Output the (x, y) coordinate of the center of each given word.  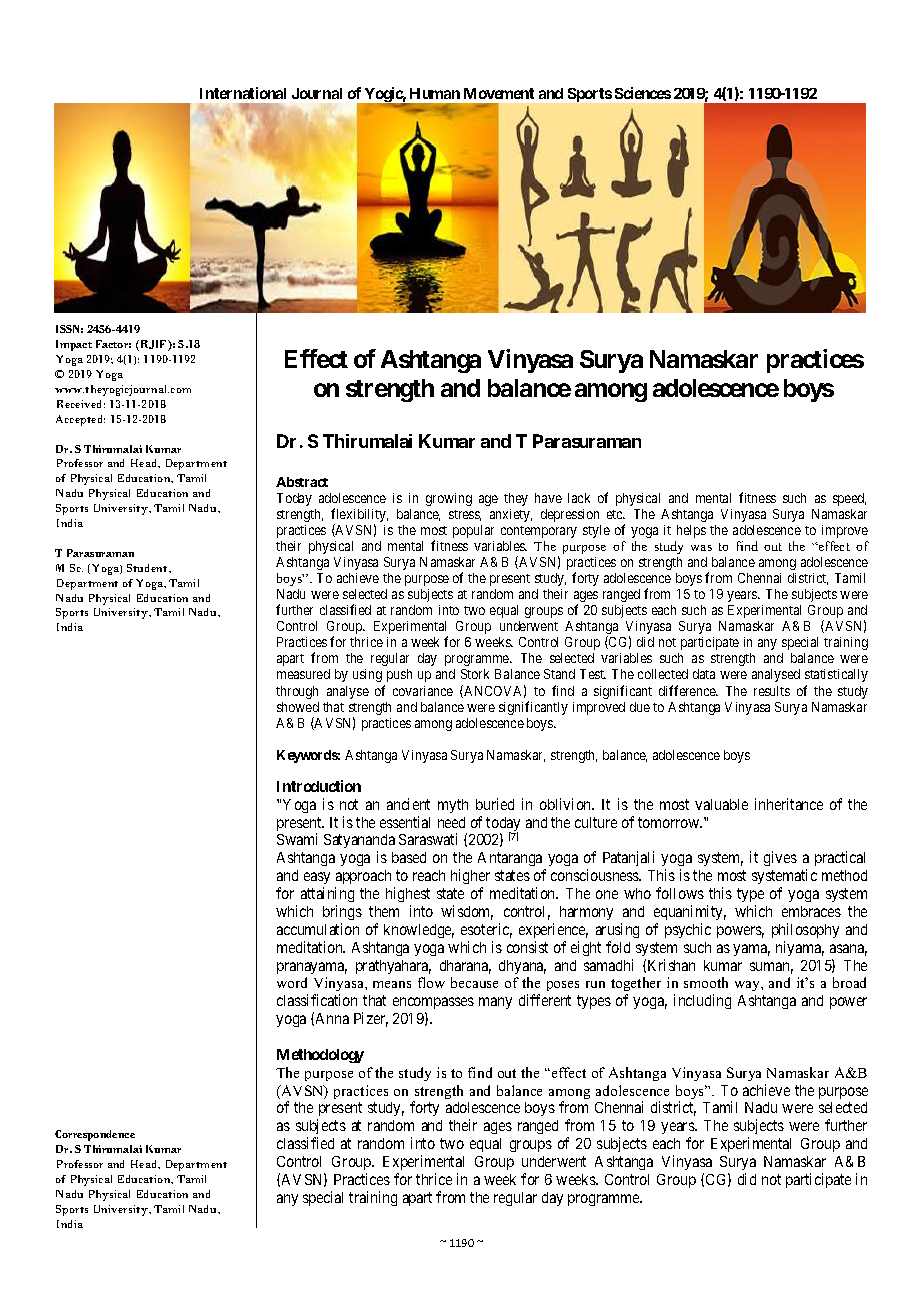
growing (449, 499)
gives (780, 858)
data (704, 674)
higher (470, 876)
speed (849, 499)
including (702, 1001)
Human (435, 93)
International (243, 93)
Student (148, 568)
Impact (74, 345)
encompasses (433, 1005)
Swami (297, 839)
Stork (475, 674)
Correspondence (95, 1135)
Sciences (643, 93)
